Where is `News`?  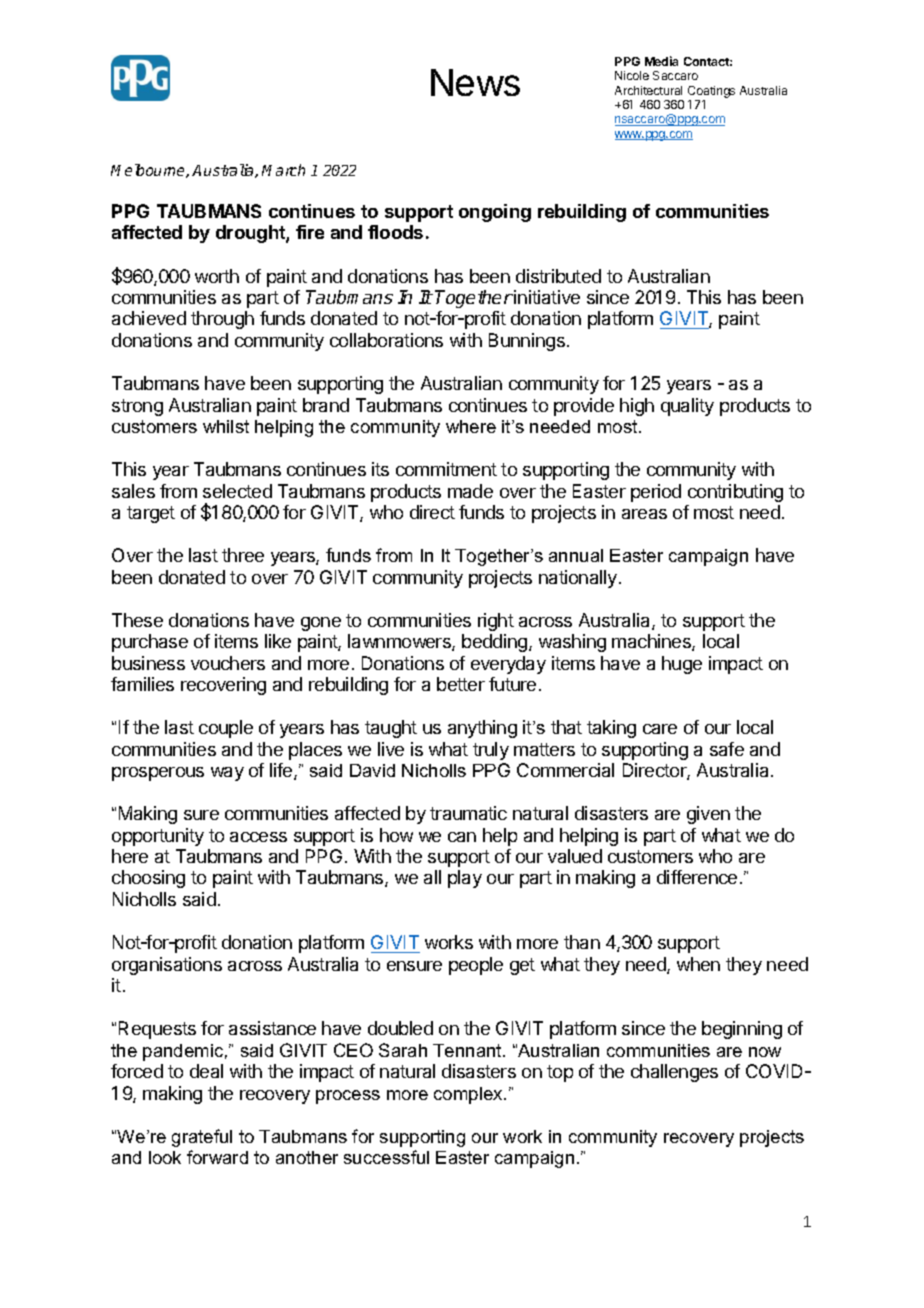
News is located at coordinates (475, 82).
